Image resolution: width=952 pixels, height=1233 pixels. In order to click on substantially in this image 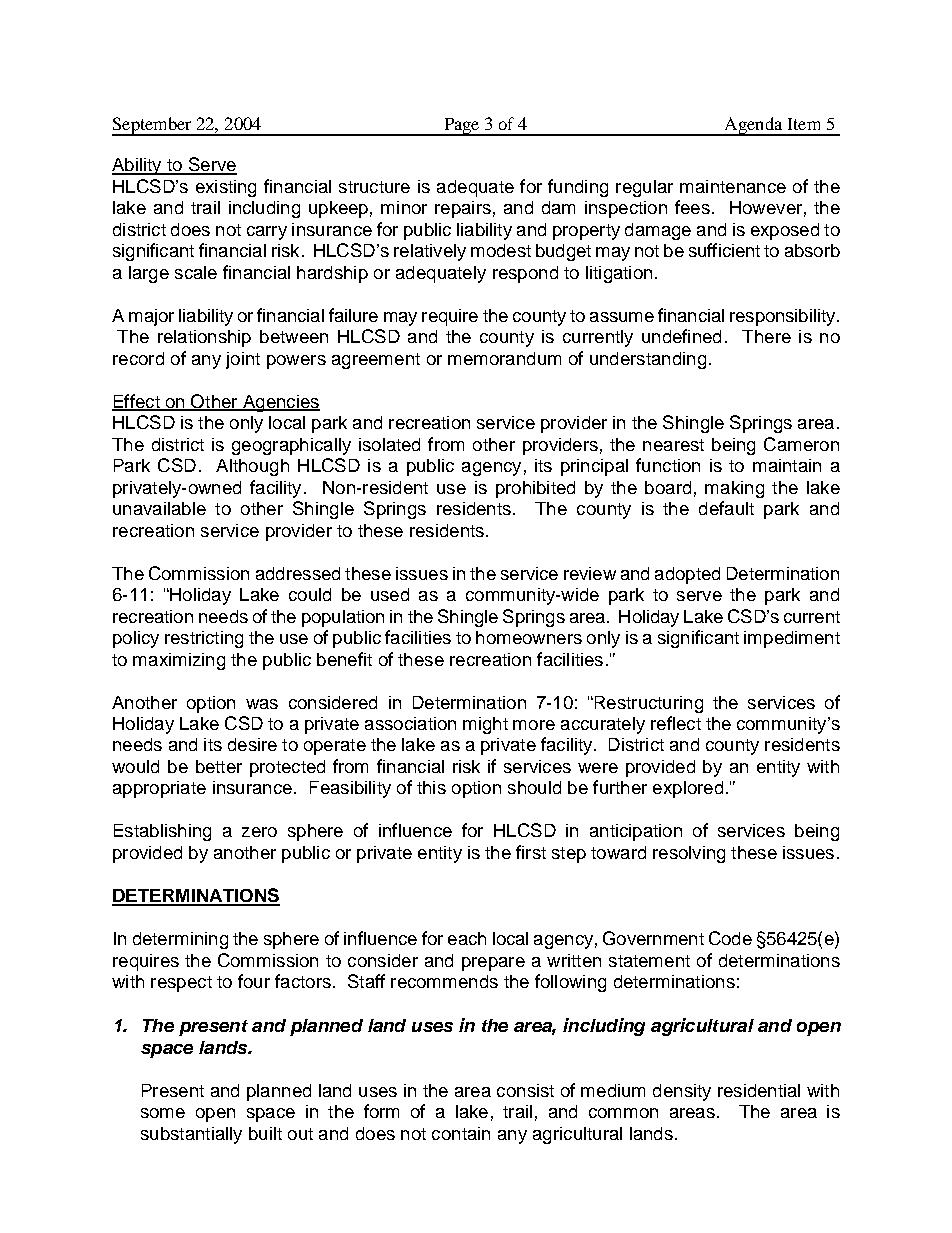, I will do `click(191, 1135)`.
